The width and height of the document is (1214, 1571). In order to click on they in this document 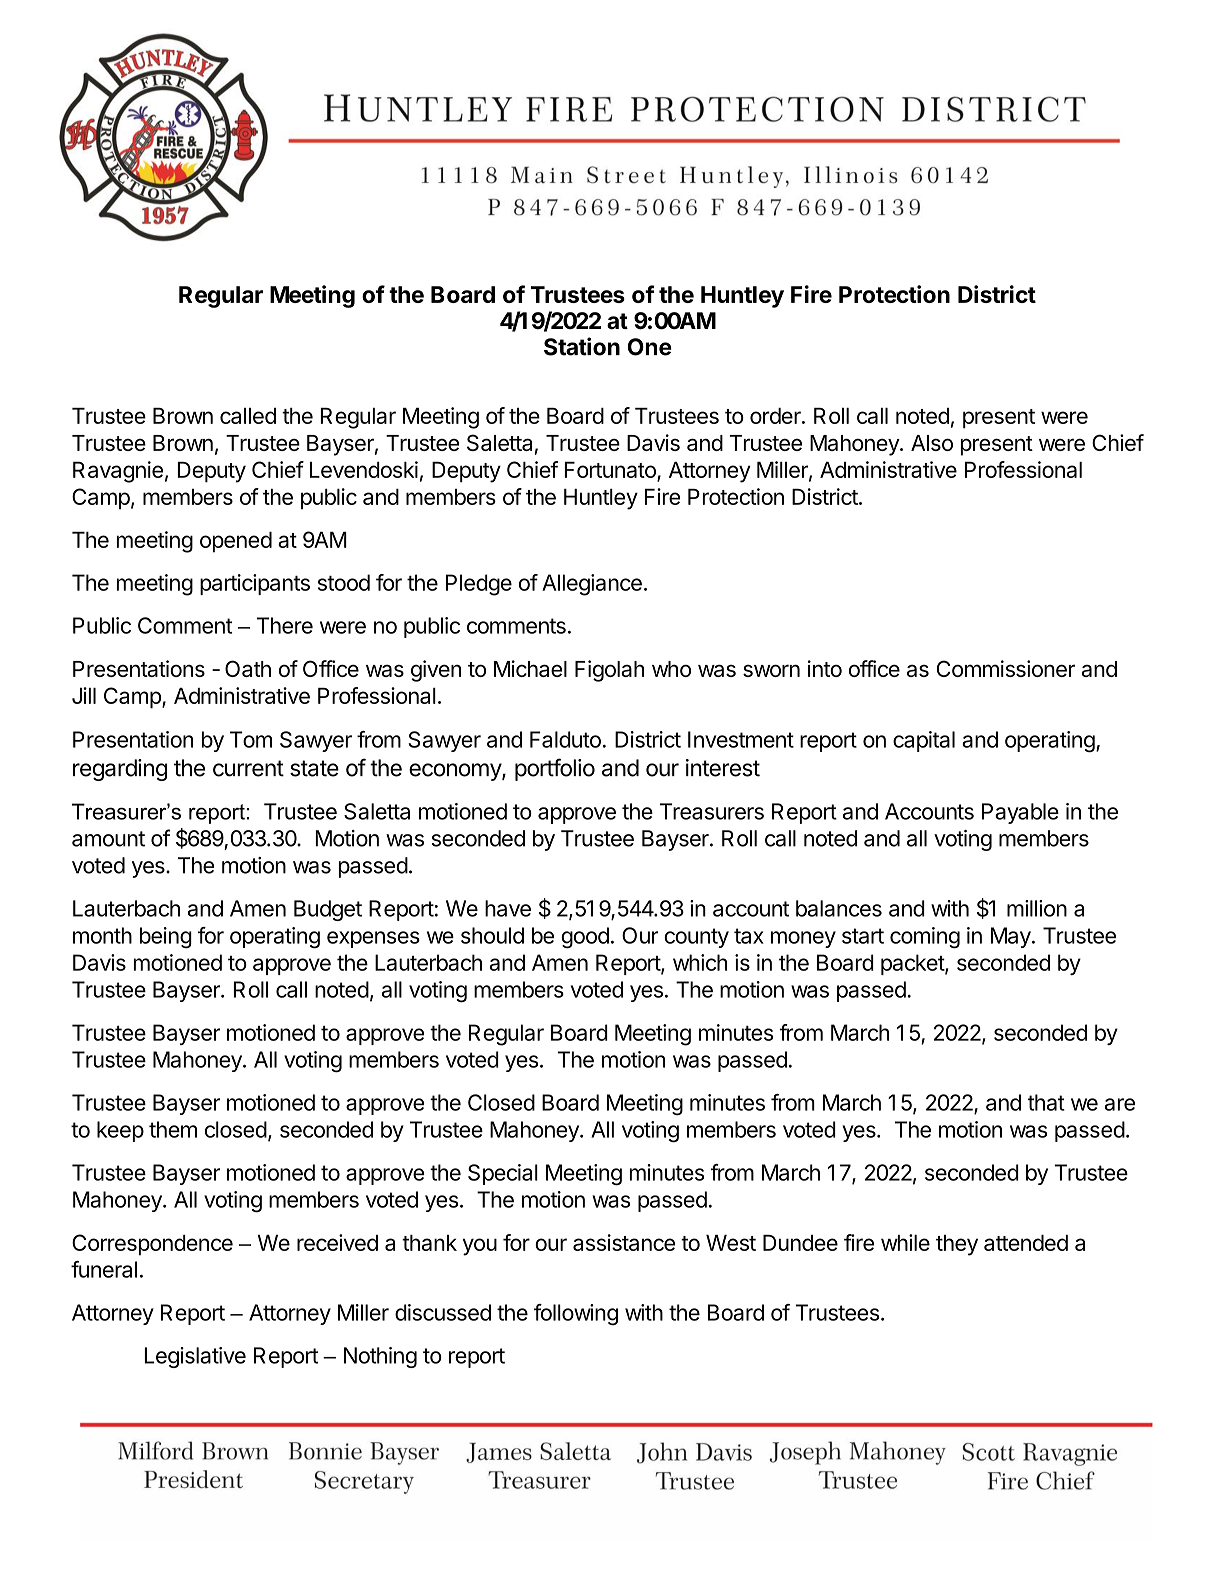, I will do `click(957, 1245)`.
